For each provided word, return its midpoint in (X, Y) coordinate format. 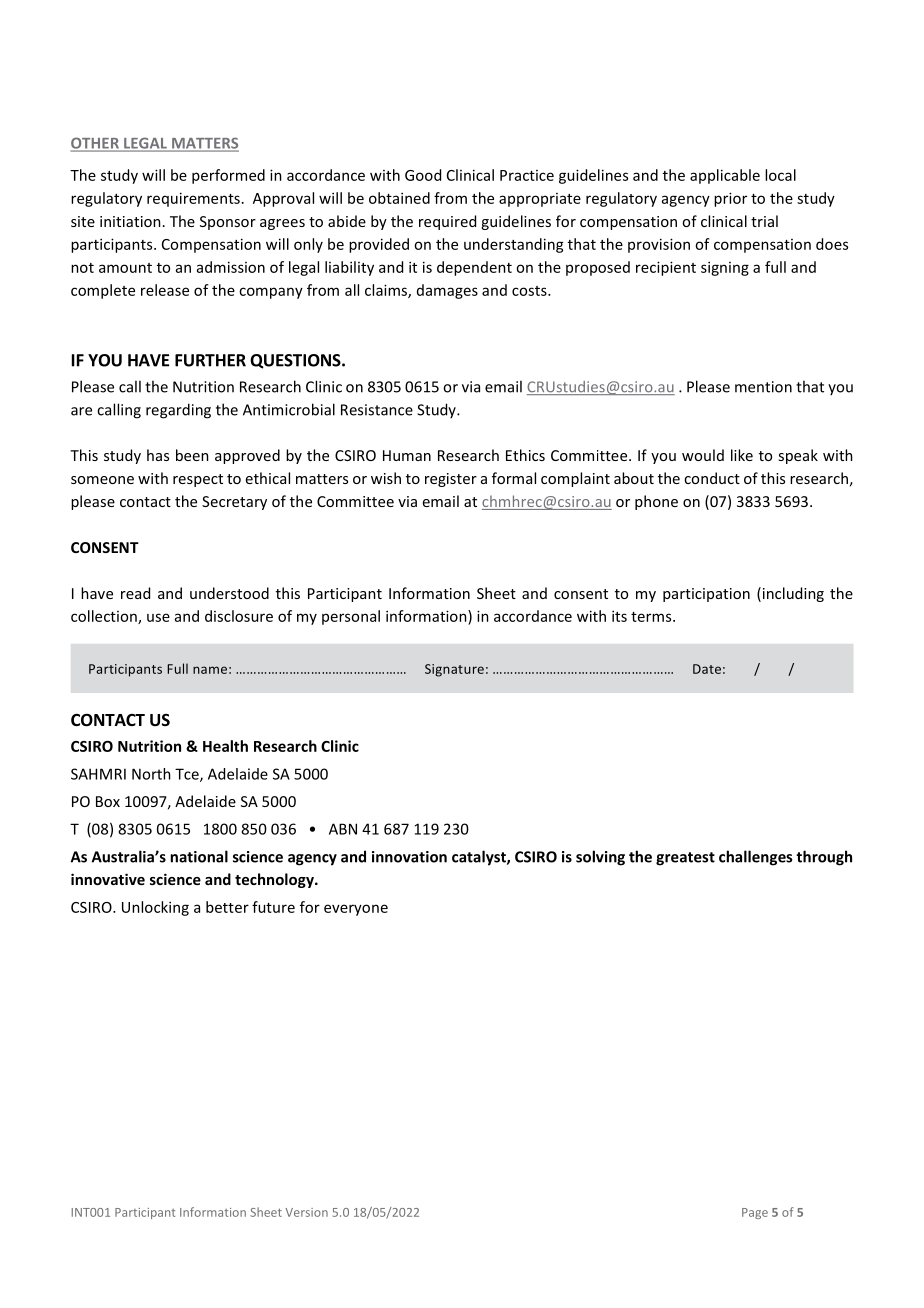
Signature (454, 670)
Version (306, 1212)
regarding (178, 411)
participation (706, 595)
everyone (356, 910)
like (742, 455)
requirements (193, 199)
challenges (755, 858)
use (158, 617)
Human (407, 455)
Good (423, 175)
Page (755, 1213)
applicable (725, 176)
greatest (685, 859)
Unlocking (155, 908)
